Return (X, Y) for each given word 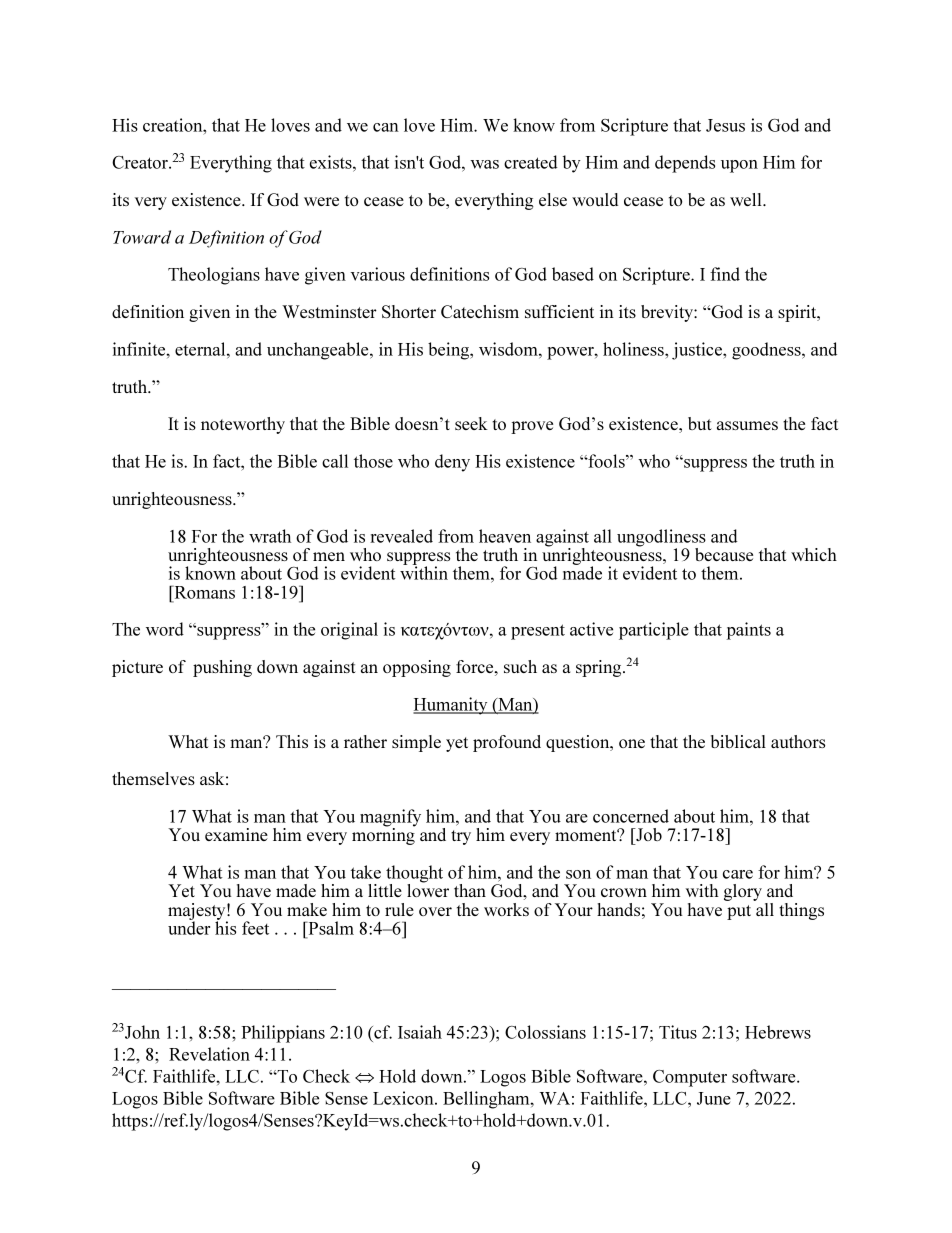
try (461, 837)
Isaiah (420, 1032)
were (321, 201)
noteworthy (243, 425)
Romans (203, 592)
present (538, 632)
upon (739, 166)
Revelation (209, 1054)
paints (748, 631)
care (738, 874)
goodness (767, 351)
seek (471, 423)
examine (236, 834)
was (484, 164)
